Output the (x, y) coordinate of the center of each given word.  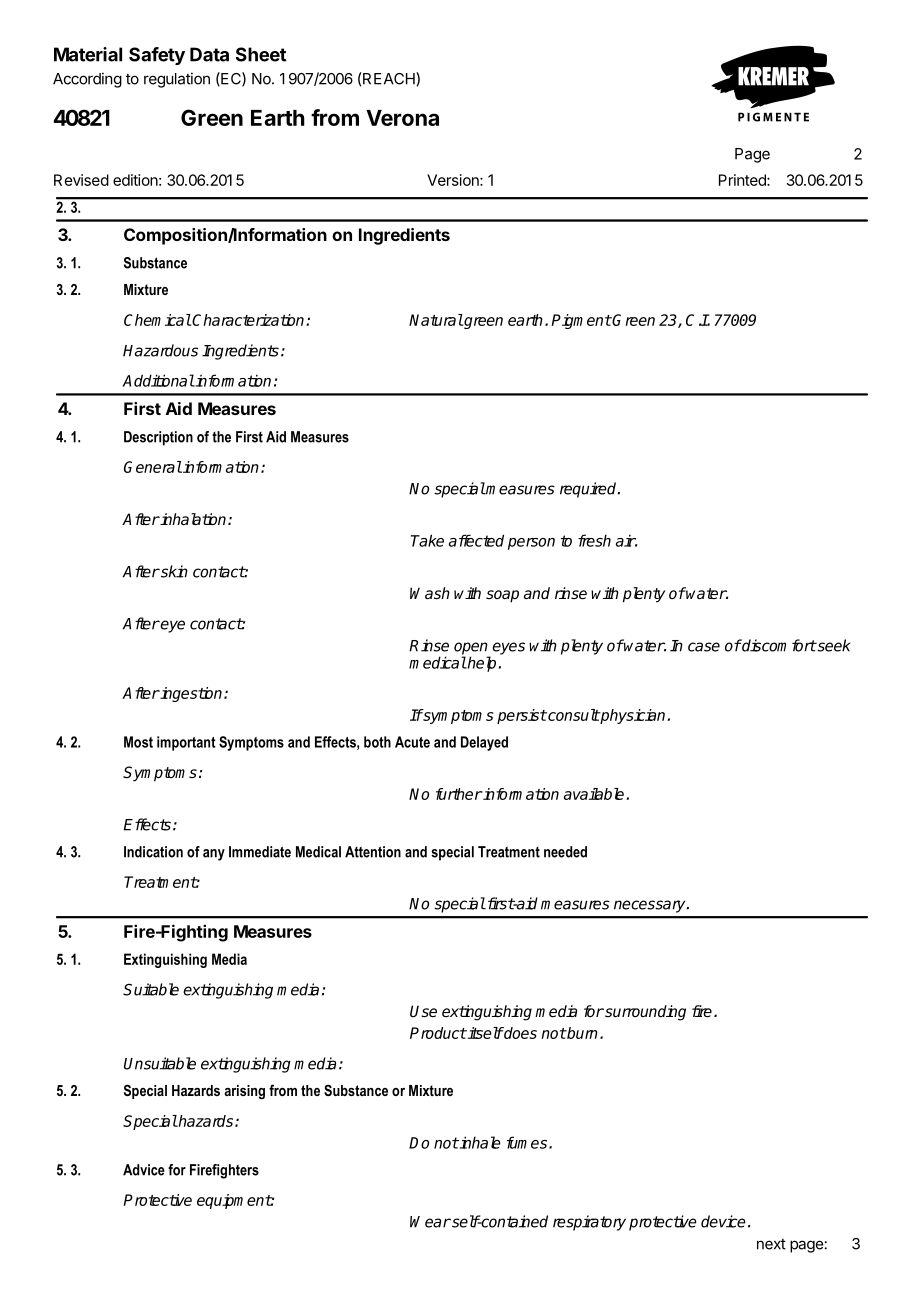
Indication (153, 852)
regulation (177, 80)
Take (427, 540)
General (153, 467)
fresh (594, 540)
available (594, 794)
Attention (373, 852)
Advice (144, 1170)
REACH (389, 78)
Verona (402, 118)
